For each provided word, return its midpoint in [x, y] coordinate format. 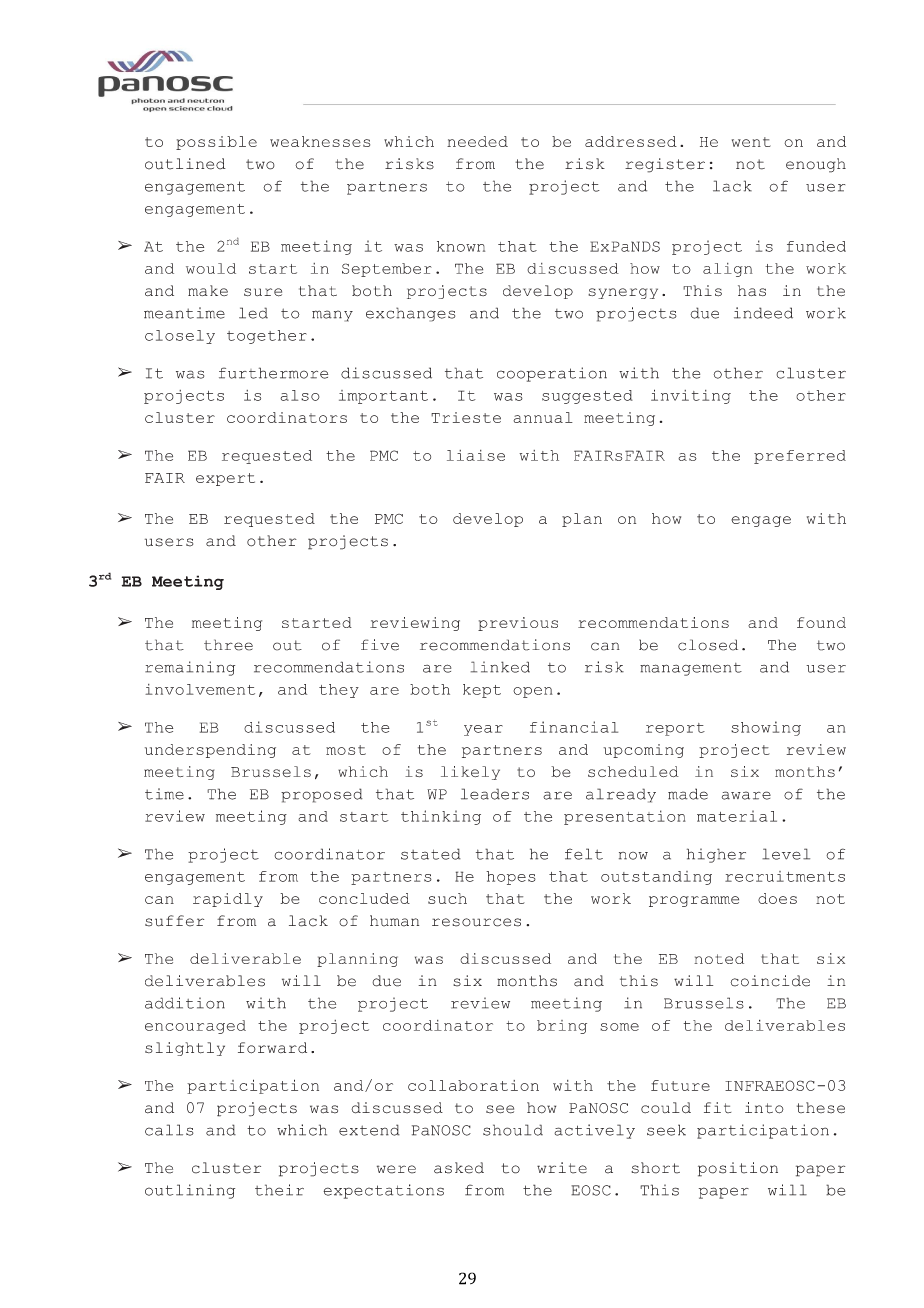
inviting [691, 396]
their [279, 1190]
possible [216, 143]
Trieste [466, 417]
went [751, 142]
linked [500, 667]
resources [476, 922]
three [228, 645]
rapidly [228, 900]
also [300, 395]
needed [477, 141]
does [777, 898]
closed [708, 645]
